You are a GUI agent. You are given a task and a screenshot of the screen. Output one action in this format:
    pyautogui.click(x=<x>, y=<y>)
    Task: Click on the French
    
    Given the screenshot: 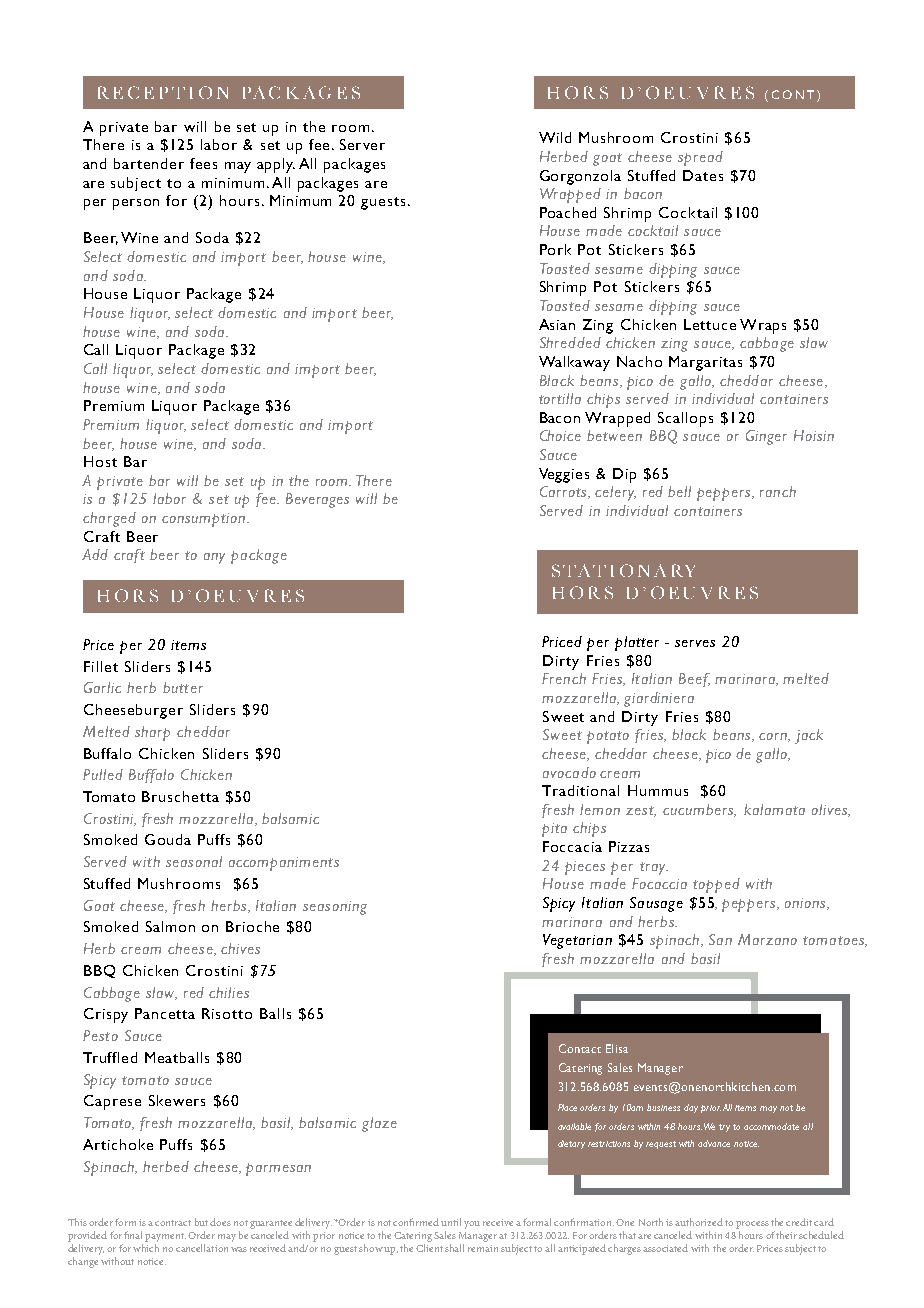 What is the action you would take?
    pyautogui.click(x=564, y=678)
